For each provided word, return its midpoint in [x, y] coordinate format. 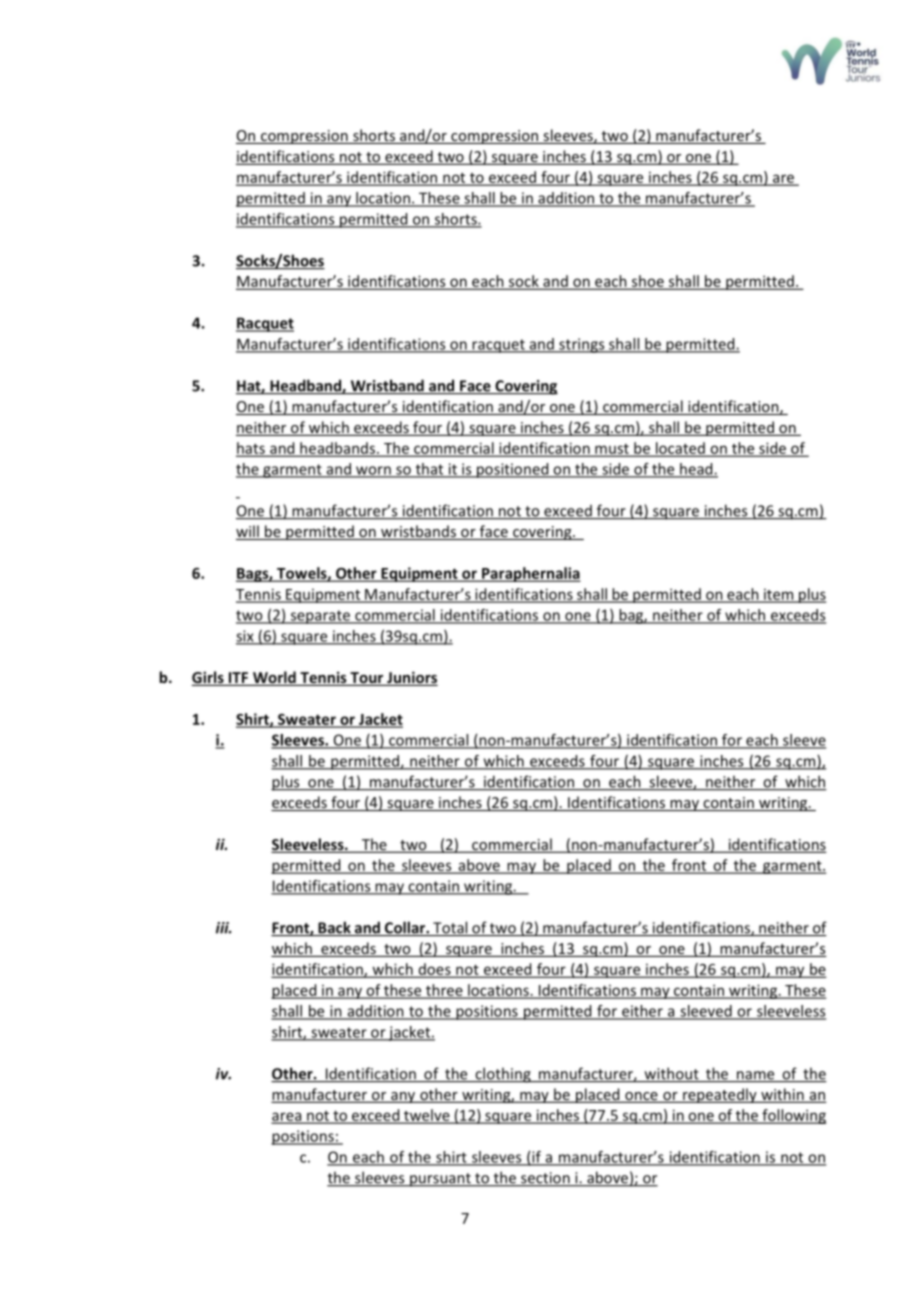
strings [582, 345]
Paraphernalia [530, 574]
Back [334, 928]
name [756, 1076]
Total [450, 928]
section [545, 1179]
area [288, 1117]
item [779, 595]
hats [251, 449]
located [680, 449]
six [246, 637]
